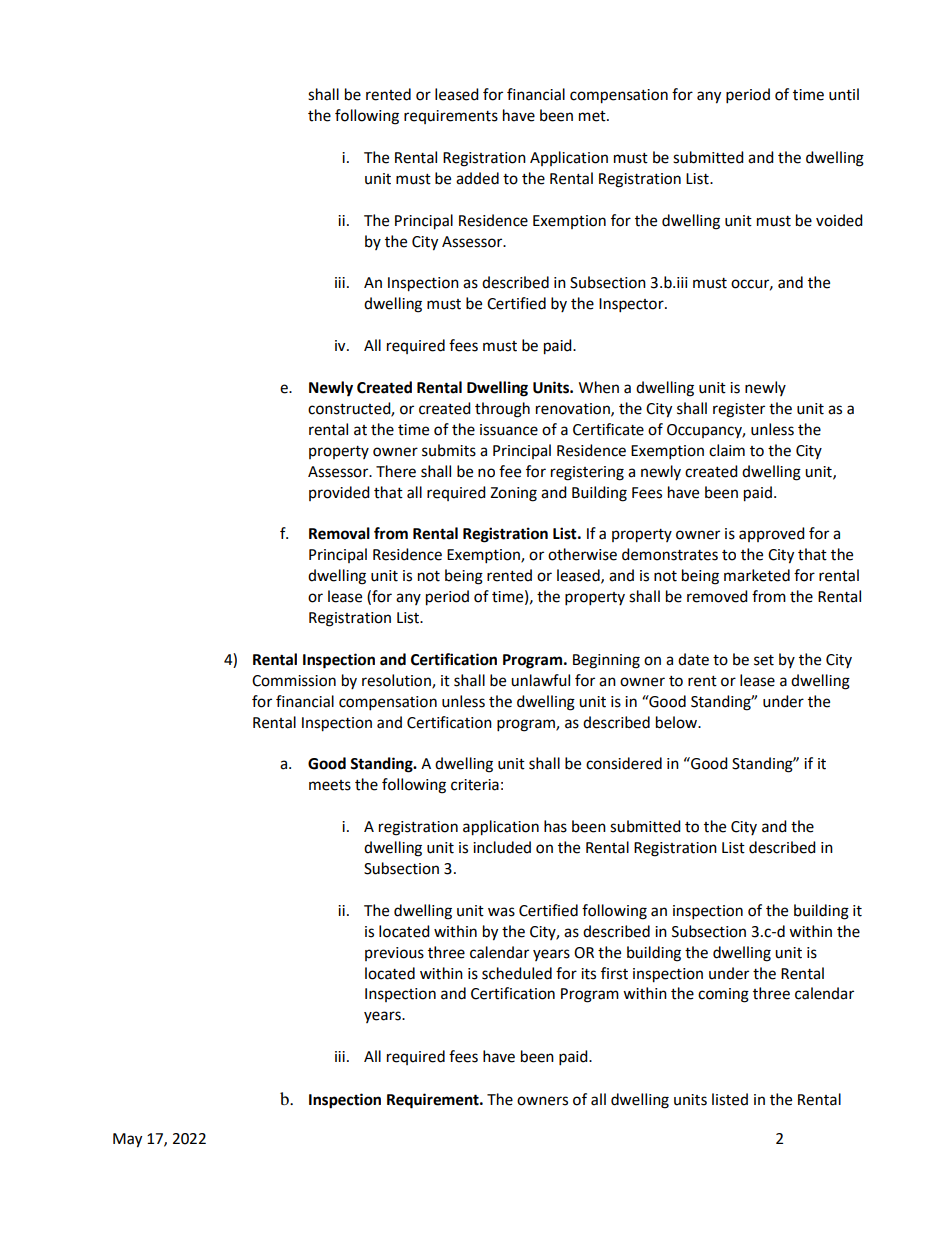 This image has width=952, height=1233. What do you see at coordinates (844, 94) in the image?
I see `until` at bounding box center [844, 94].
